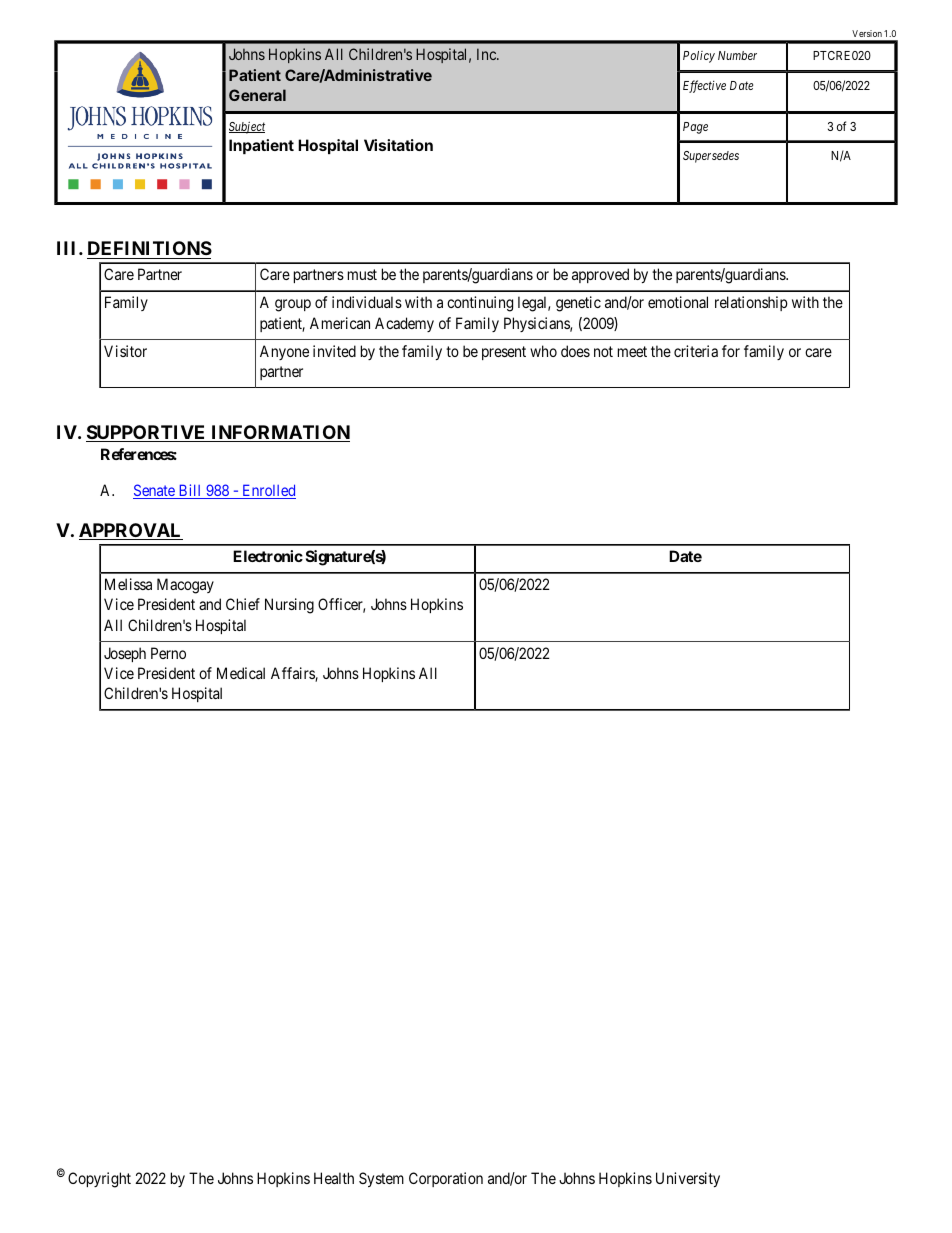  Describe the element at coordinates (99, 1180) in the screenshot. I see `Copyright` at that location.
